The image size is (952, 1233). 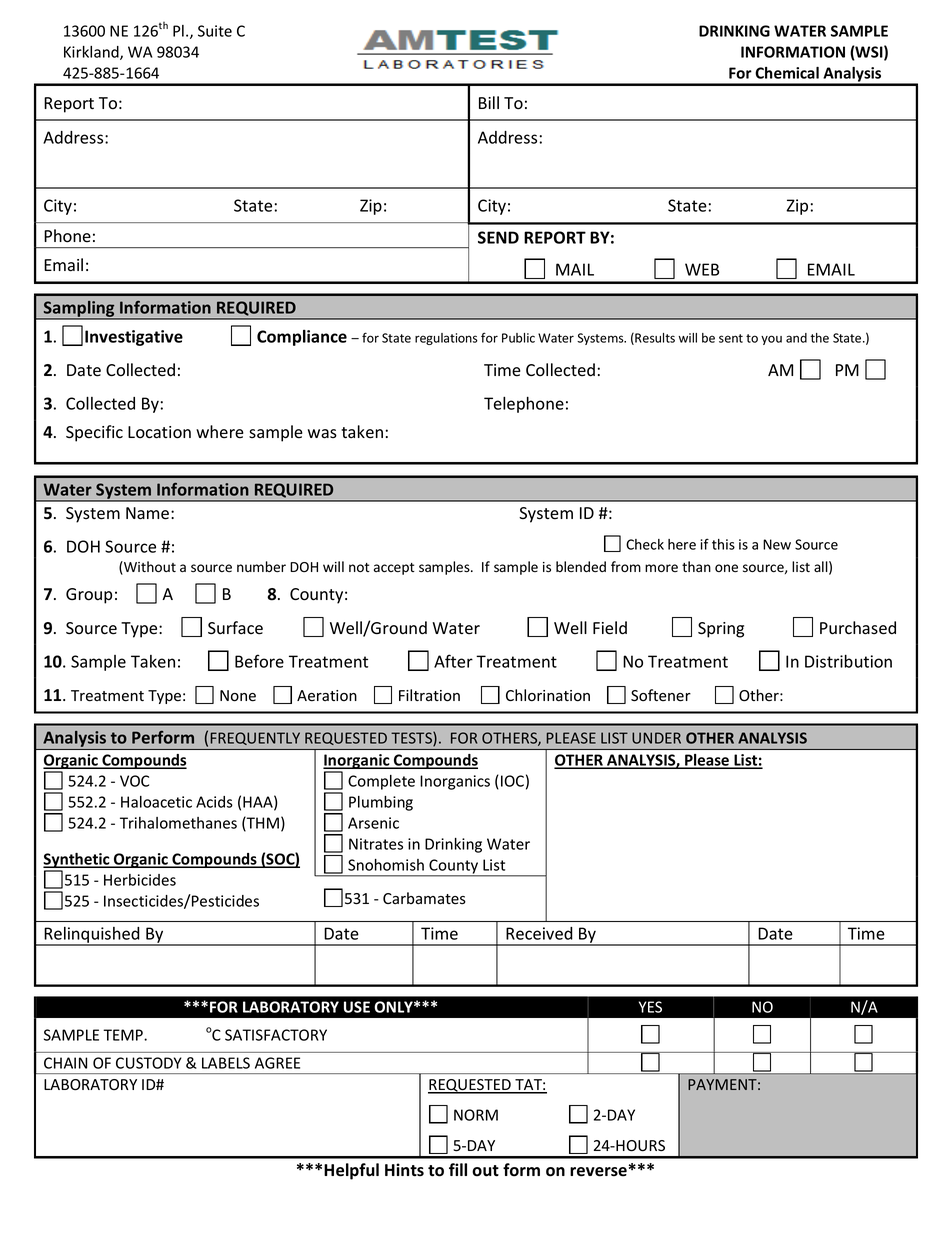 What do you see at coordinates (787, 73) in the image?
I see `Chemical` at bounding box center [787, 73].
